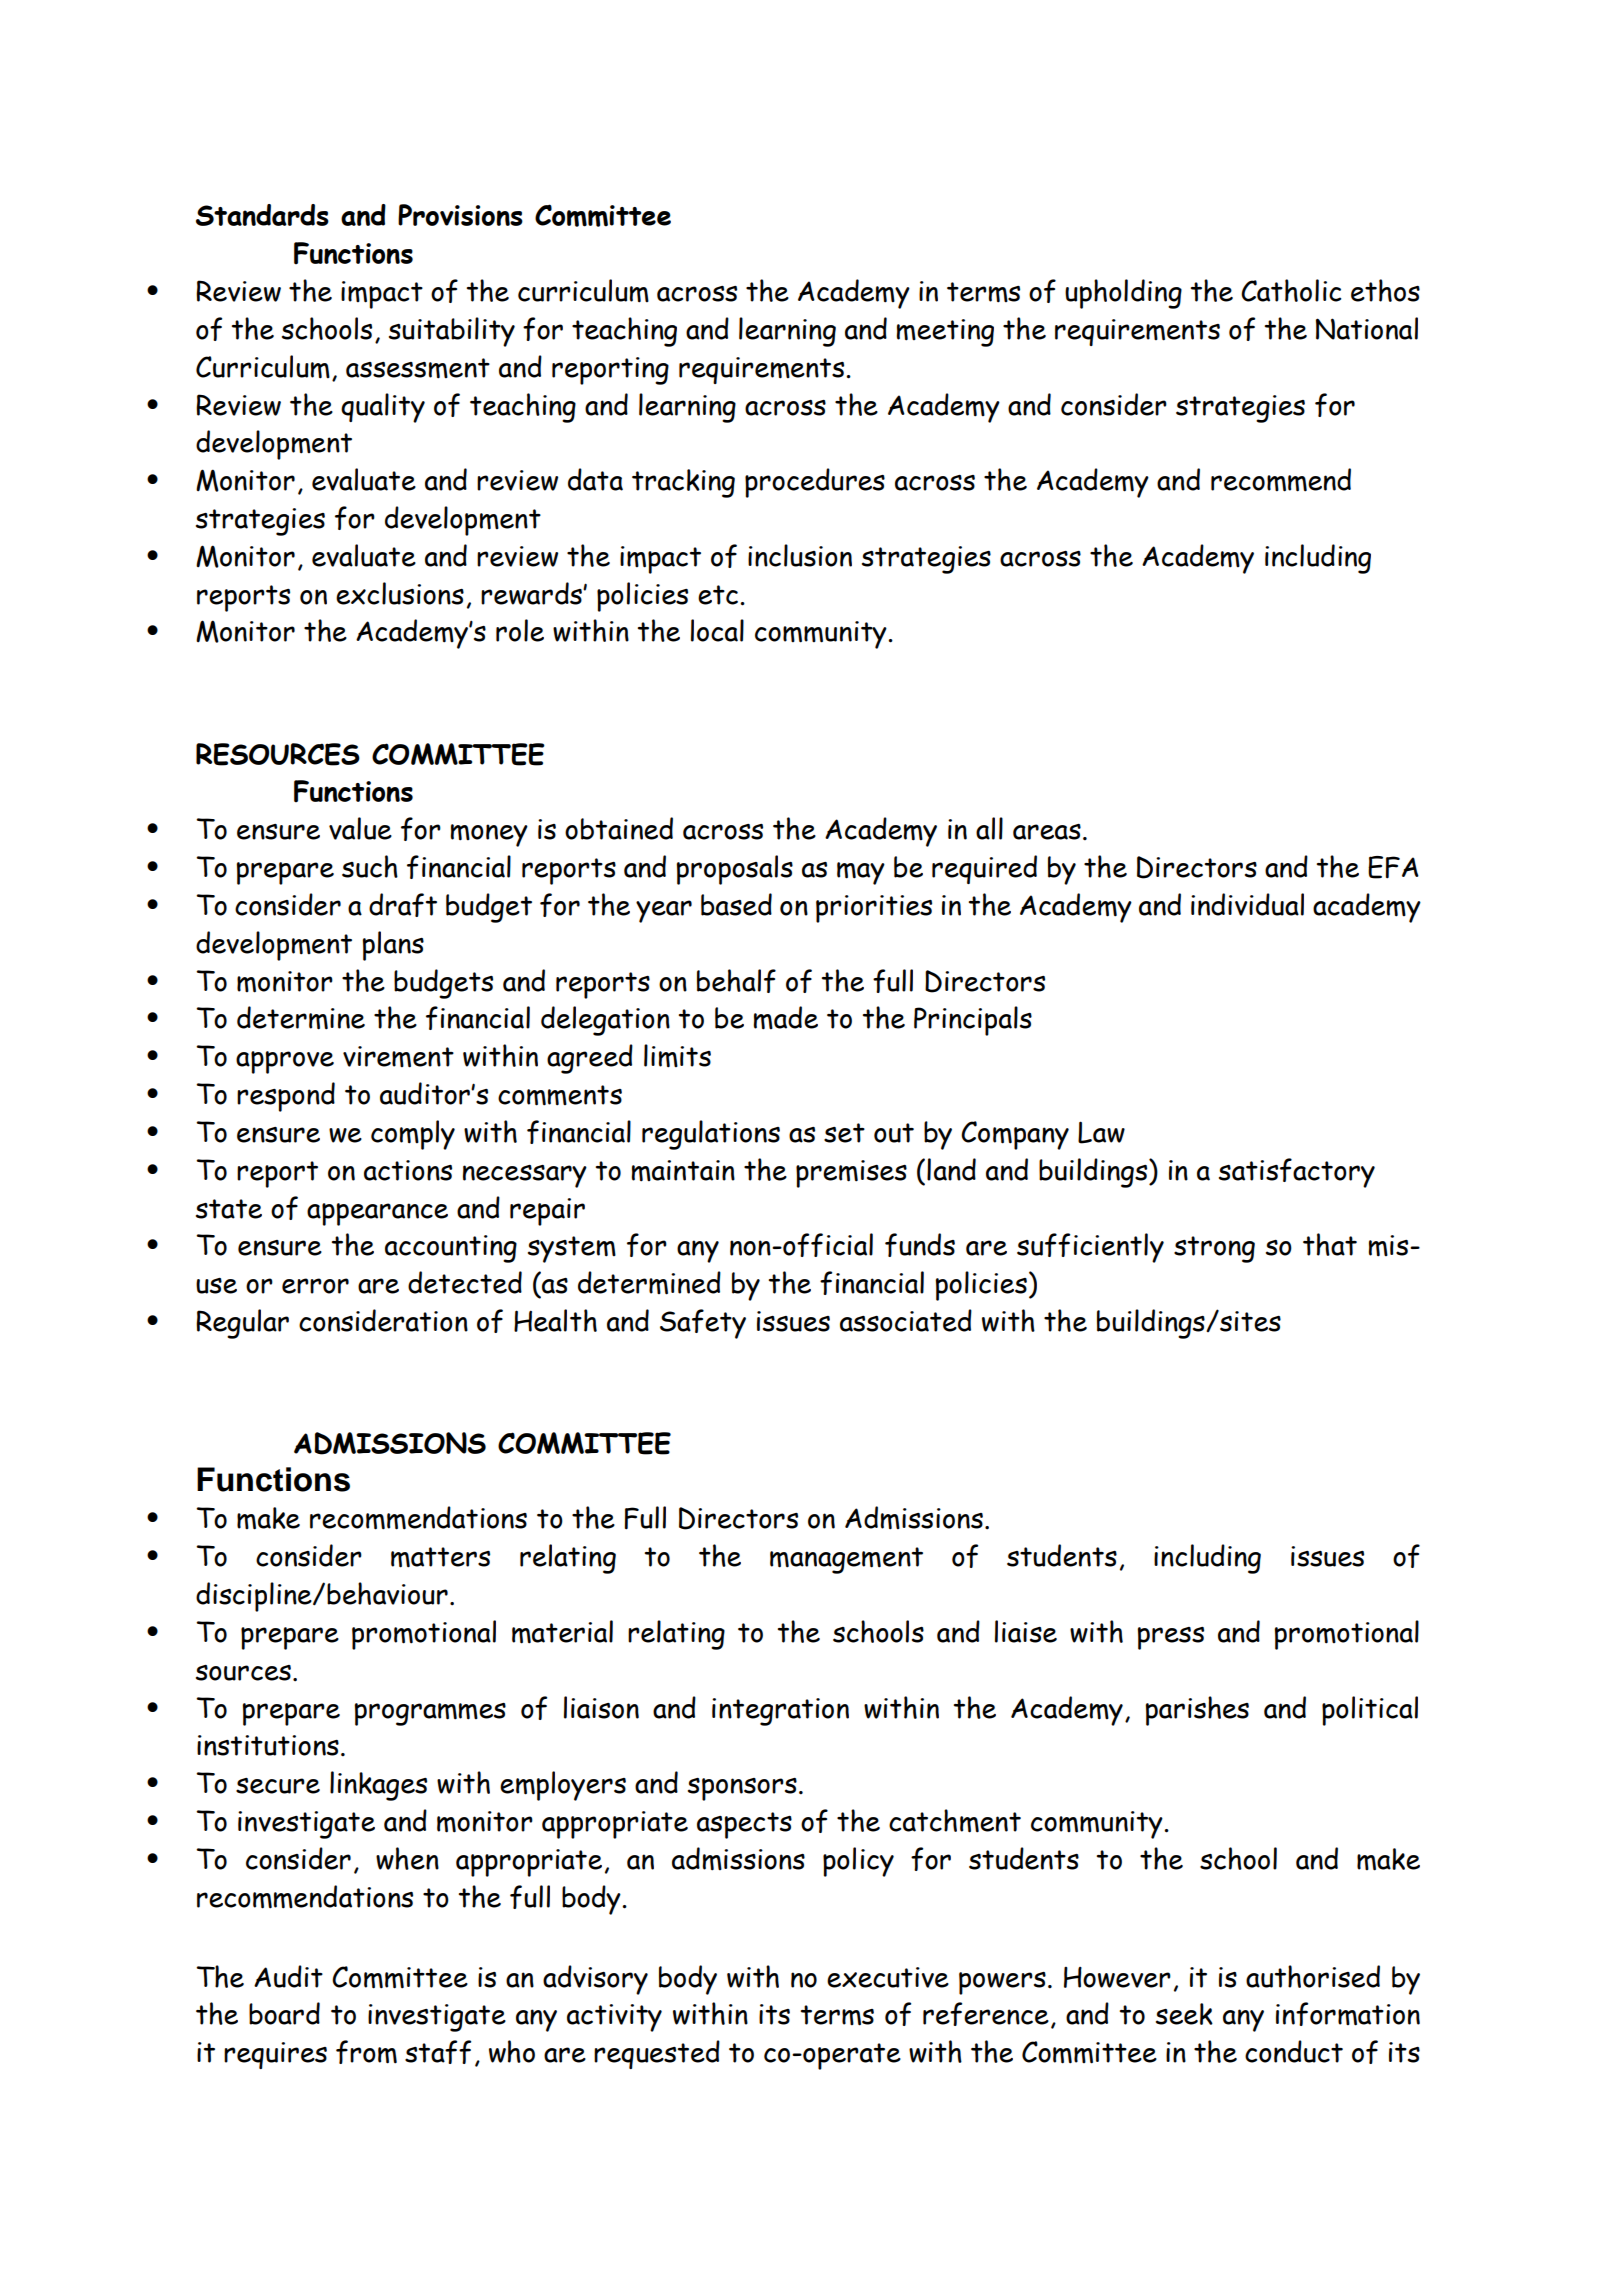 The height and width of the screenshot is (2285, 1616). I want to click on authorised, so click(1313, 1976).
